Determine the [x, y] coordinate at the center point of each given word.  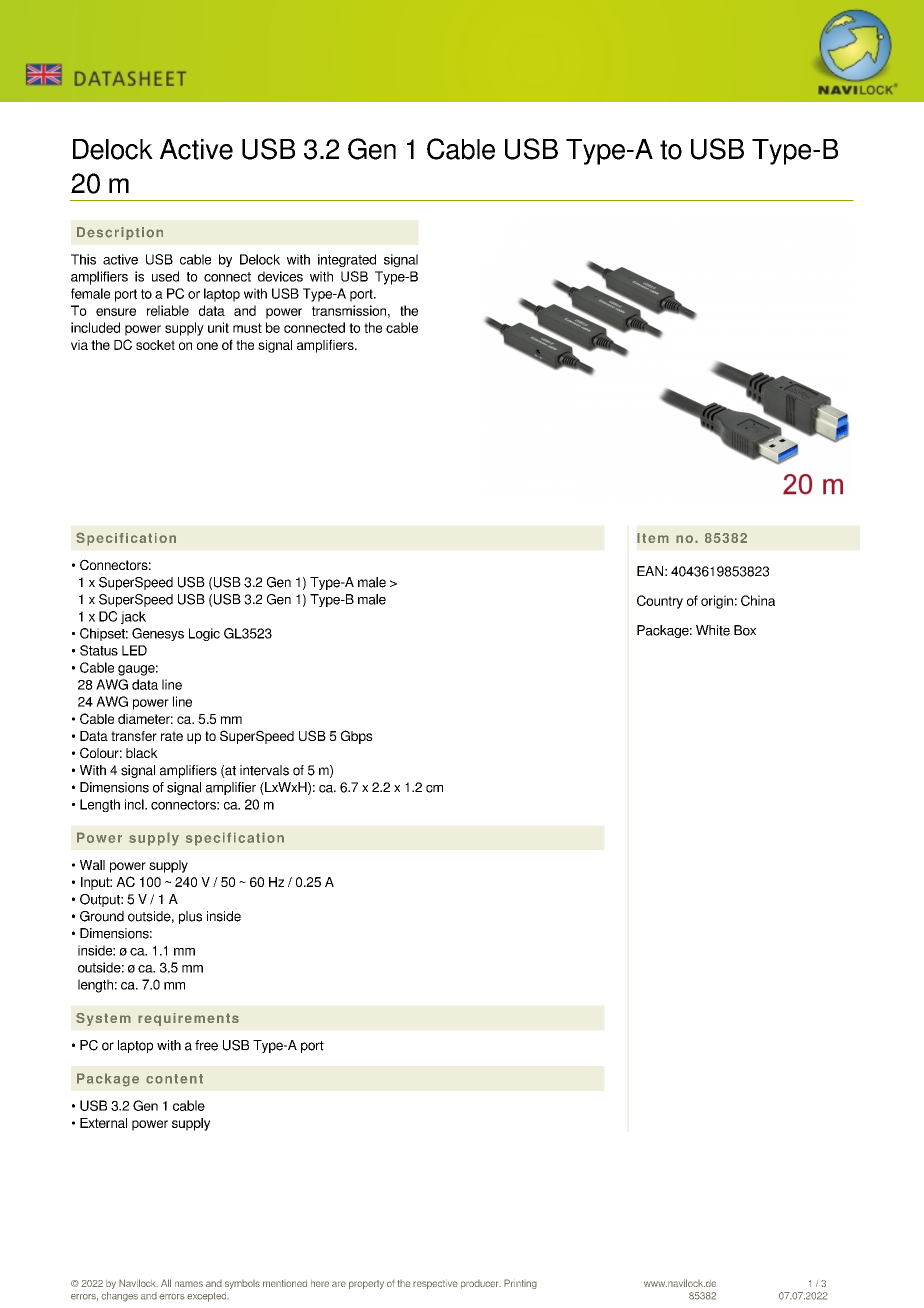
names [189, 1284]
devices [280, 276]
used [165, 276]
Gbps [357, 737]
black [142, 753]
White [713, 630]
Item [653, 538]
